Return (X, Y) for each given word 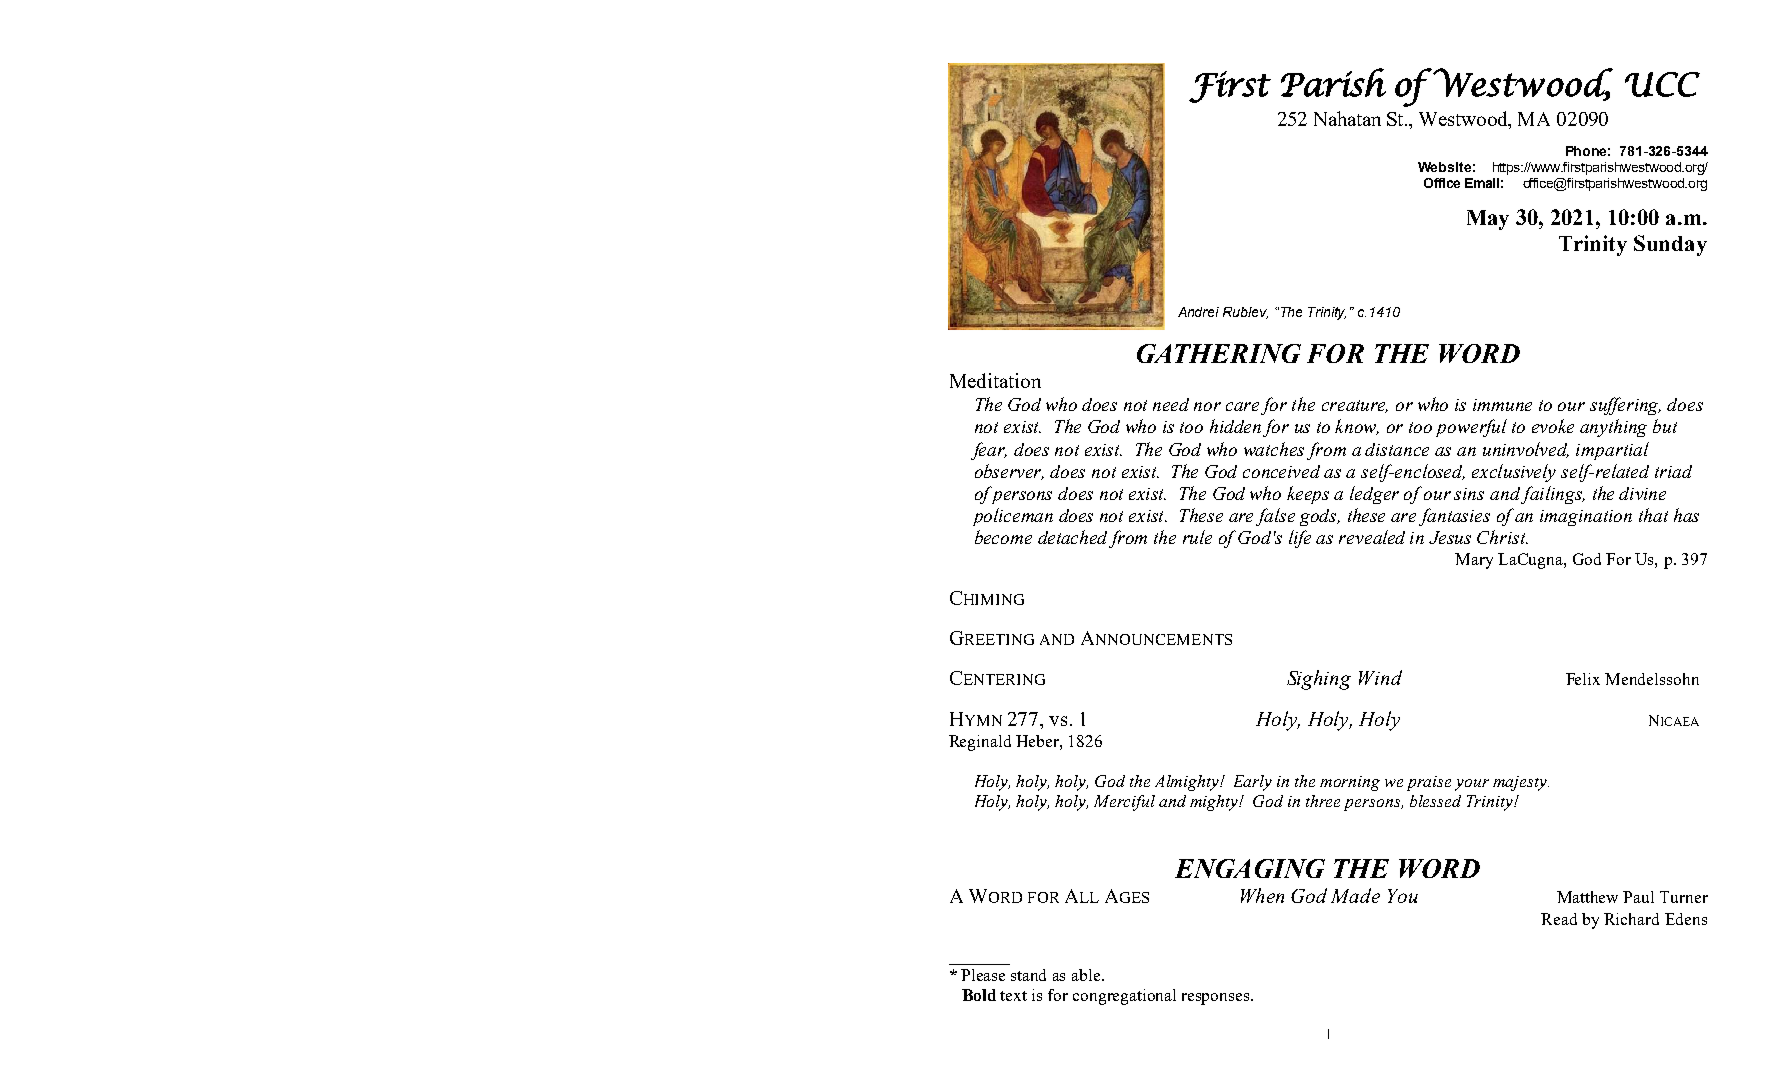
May (1488, 220)
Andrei (1198, 312)
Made (1355, 895)
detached (1072, 537)
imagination (1586, 518)
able (1087, 975)
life (1300, 539)
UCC (1662, 84)
